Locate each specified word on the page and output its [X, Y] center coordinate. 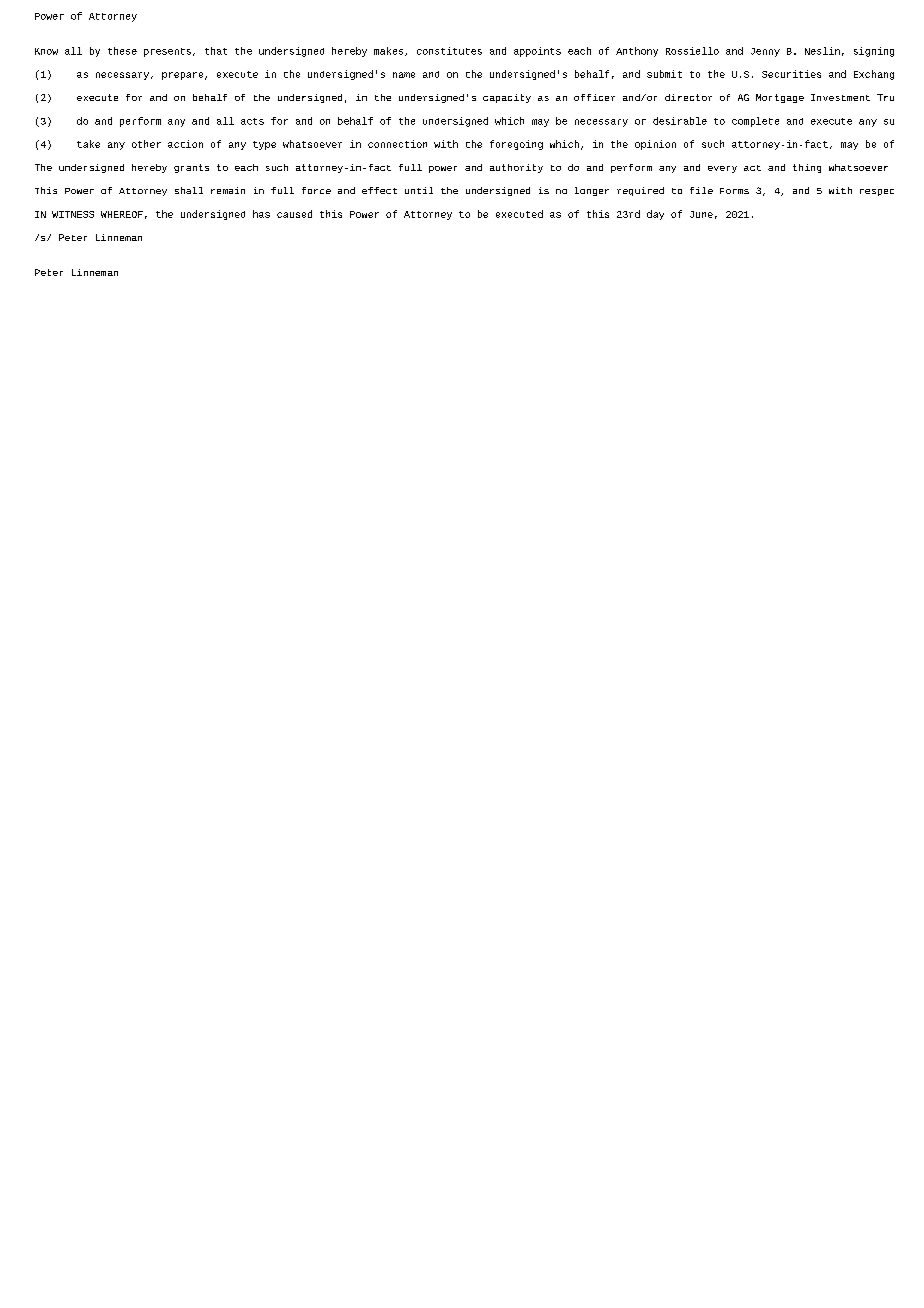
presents [167, 52]
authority [516, 168]
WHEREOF [122, 214]
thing [807, 168]
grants [191, 168]
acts [252, 121]
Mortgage [780, 98]
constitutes [449, 51]
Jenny [765, 52]
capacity [507, 98]
